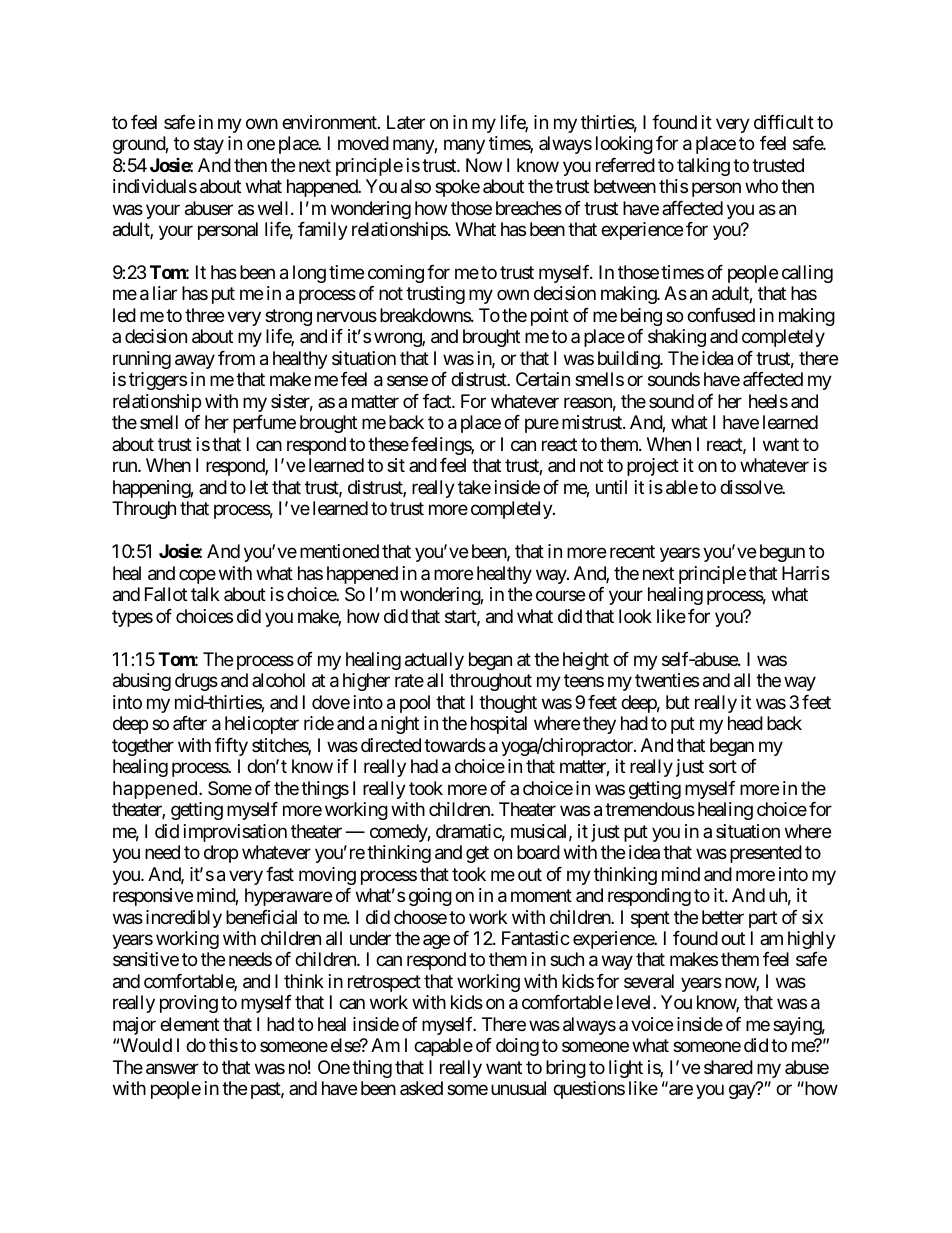 The height and width of the image is (1233, 952). Describe the element at coordinates (434, 661) in the image. I see `actually` at that location.
